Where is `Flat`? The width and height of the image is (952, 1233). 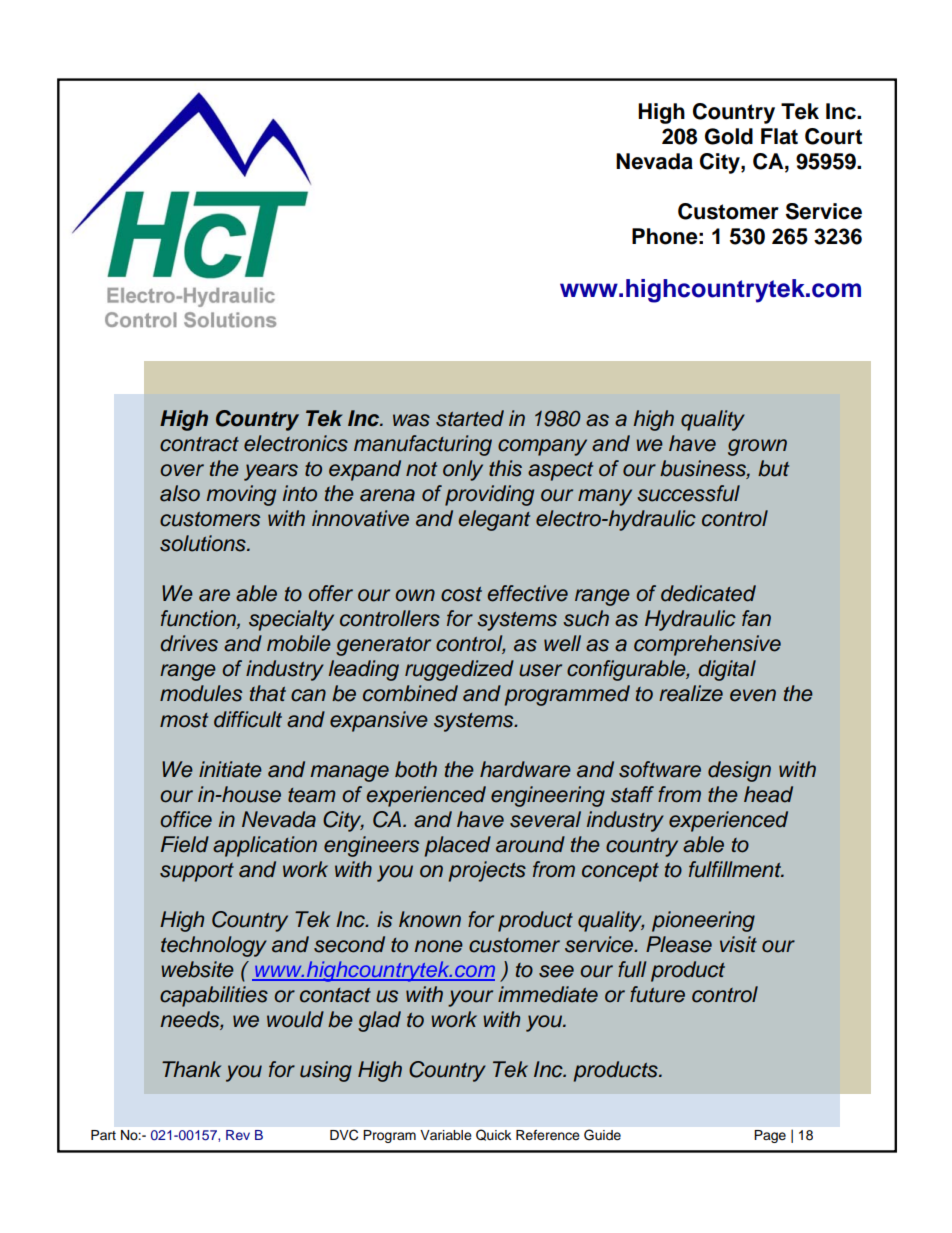
Flat is located at coordinates (779, 136).
